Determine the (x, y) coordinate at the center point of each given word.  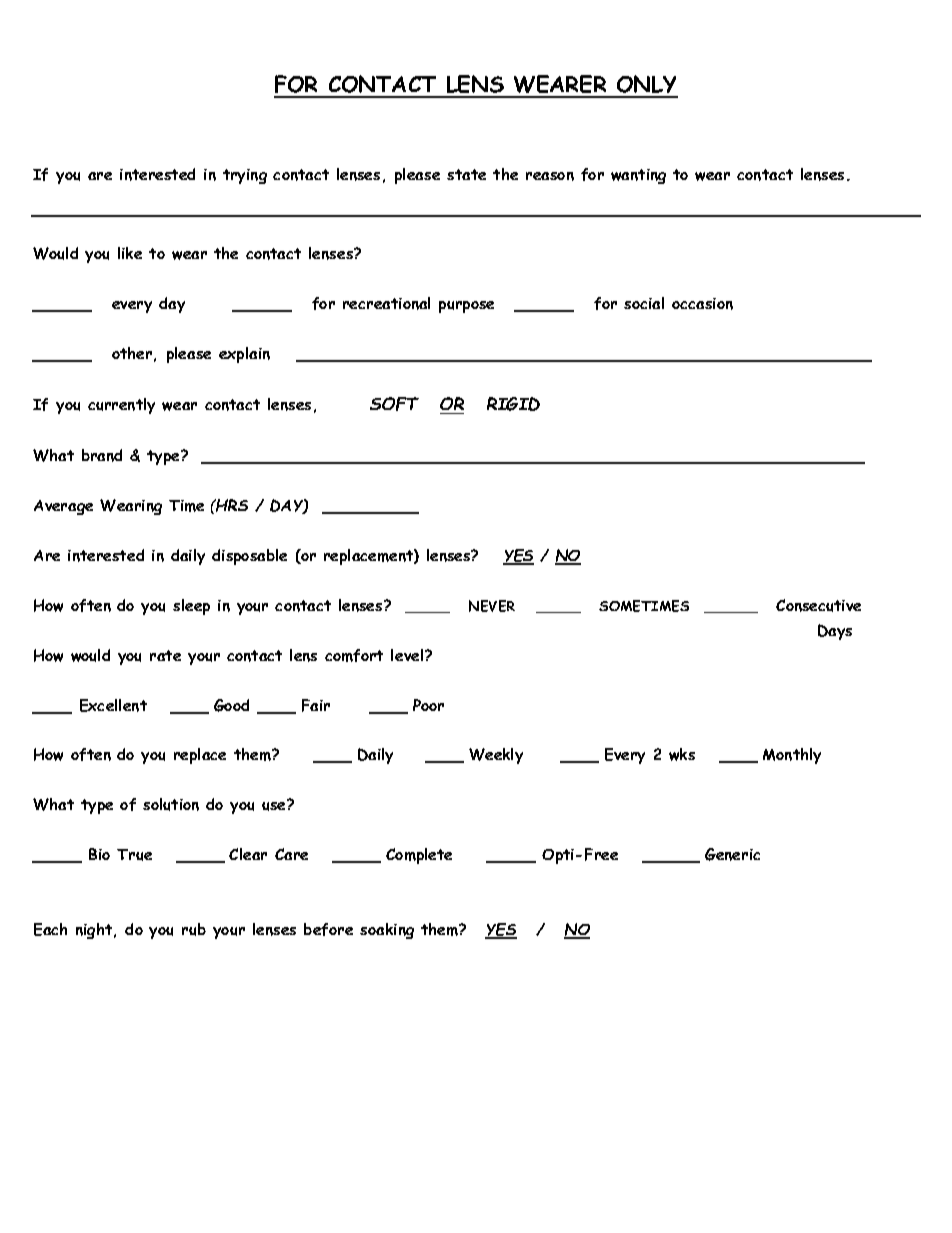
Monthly (792, 756)
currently (121, 406)
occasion (702, 304)
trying (245, 176)
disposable (249, 557)
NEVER (492, 606)
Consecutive (818, 605)
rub (194, 929)
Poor (428, 705)
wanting (638, 176)
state (466, 174)
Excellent (113, 705)
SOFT (394, 404)
